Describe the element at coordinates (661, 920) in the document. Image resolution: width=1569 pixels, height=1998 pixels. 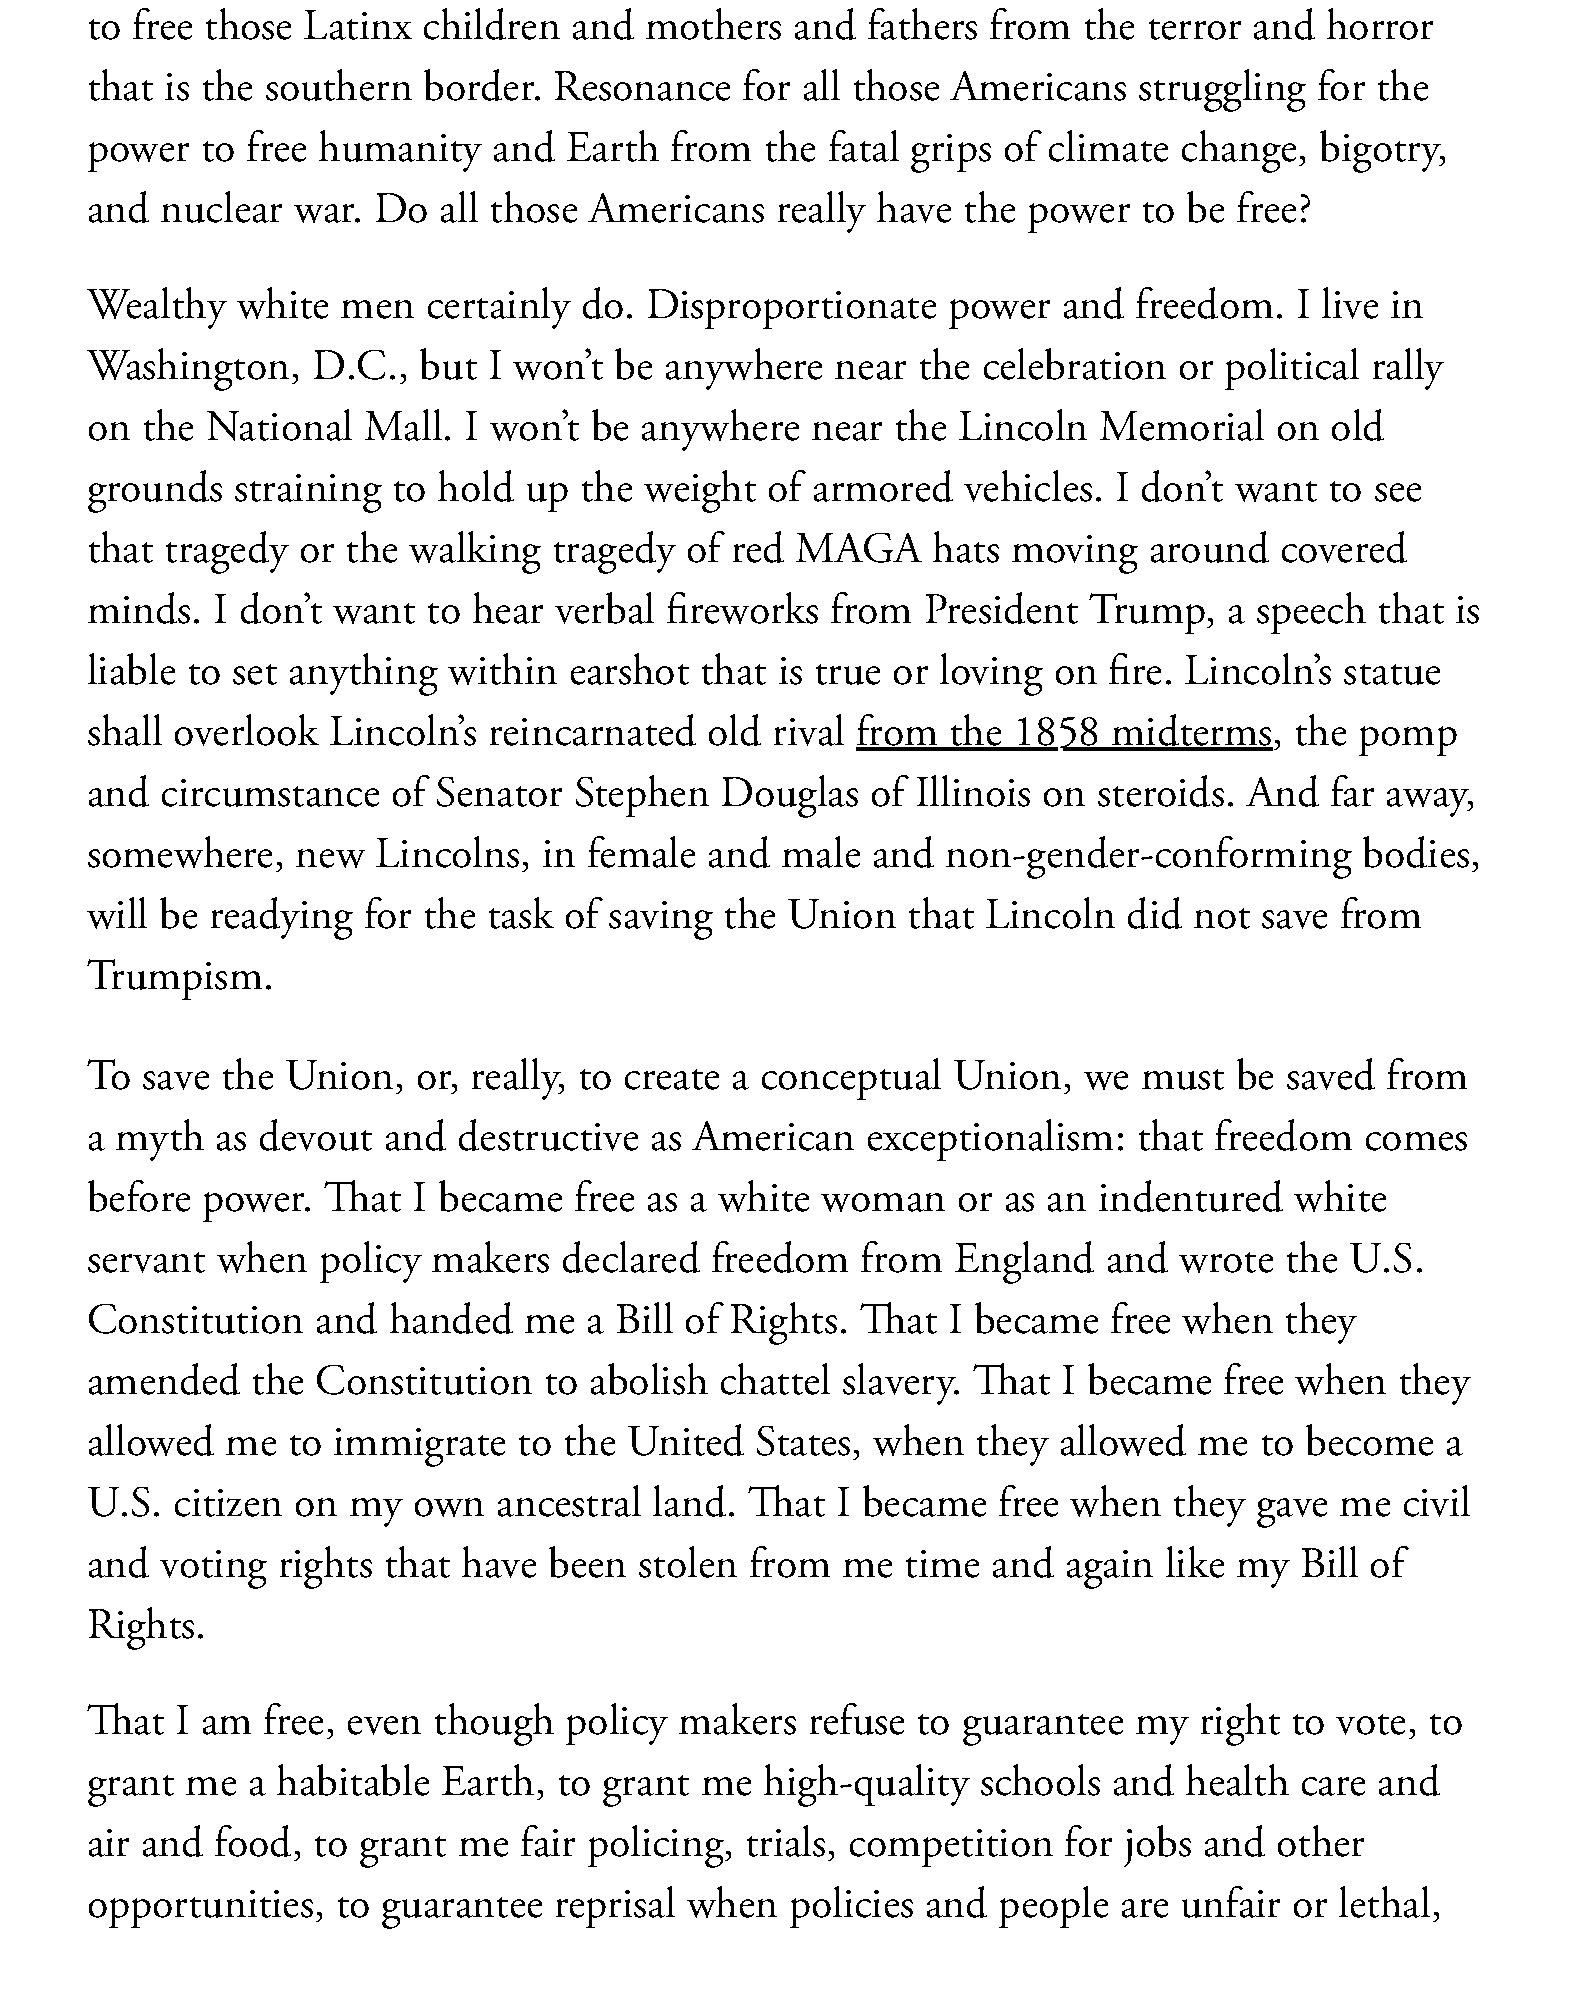
I see `saving` at that location.
